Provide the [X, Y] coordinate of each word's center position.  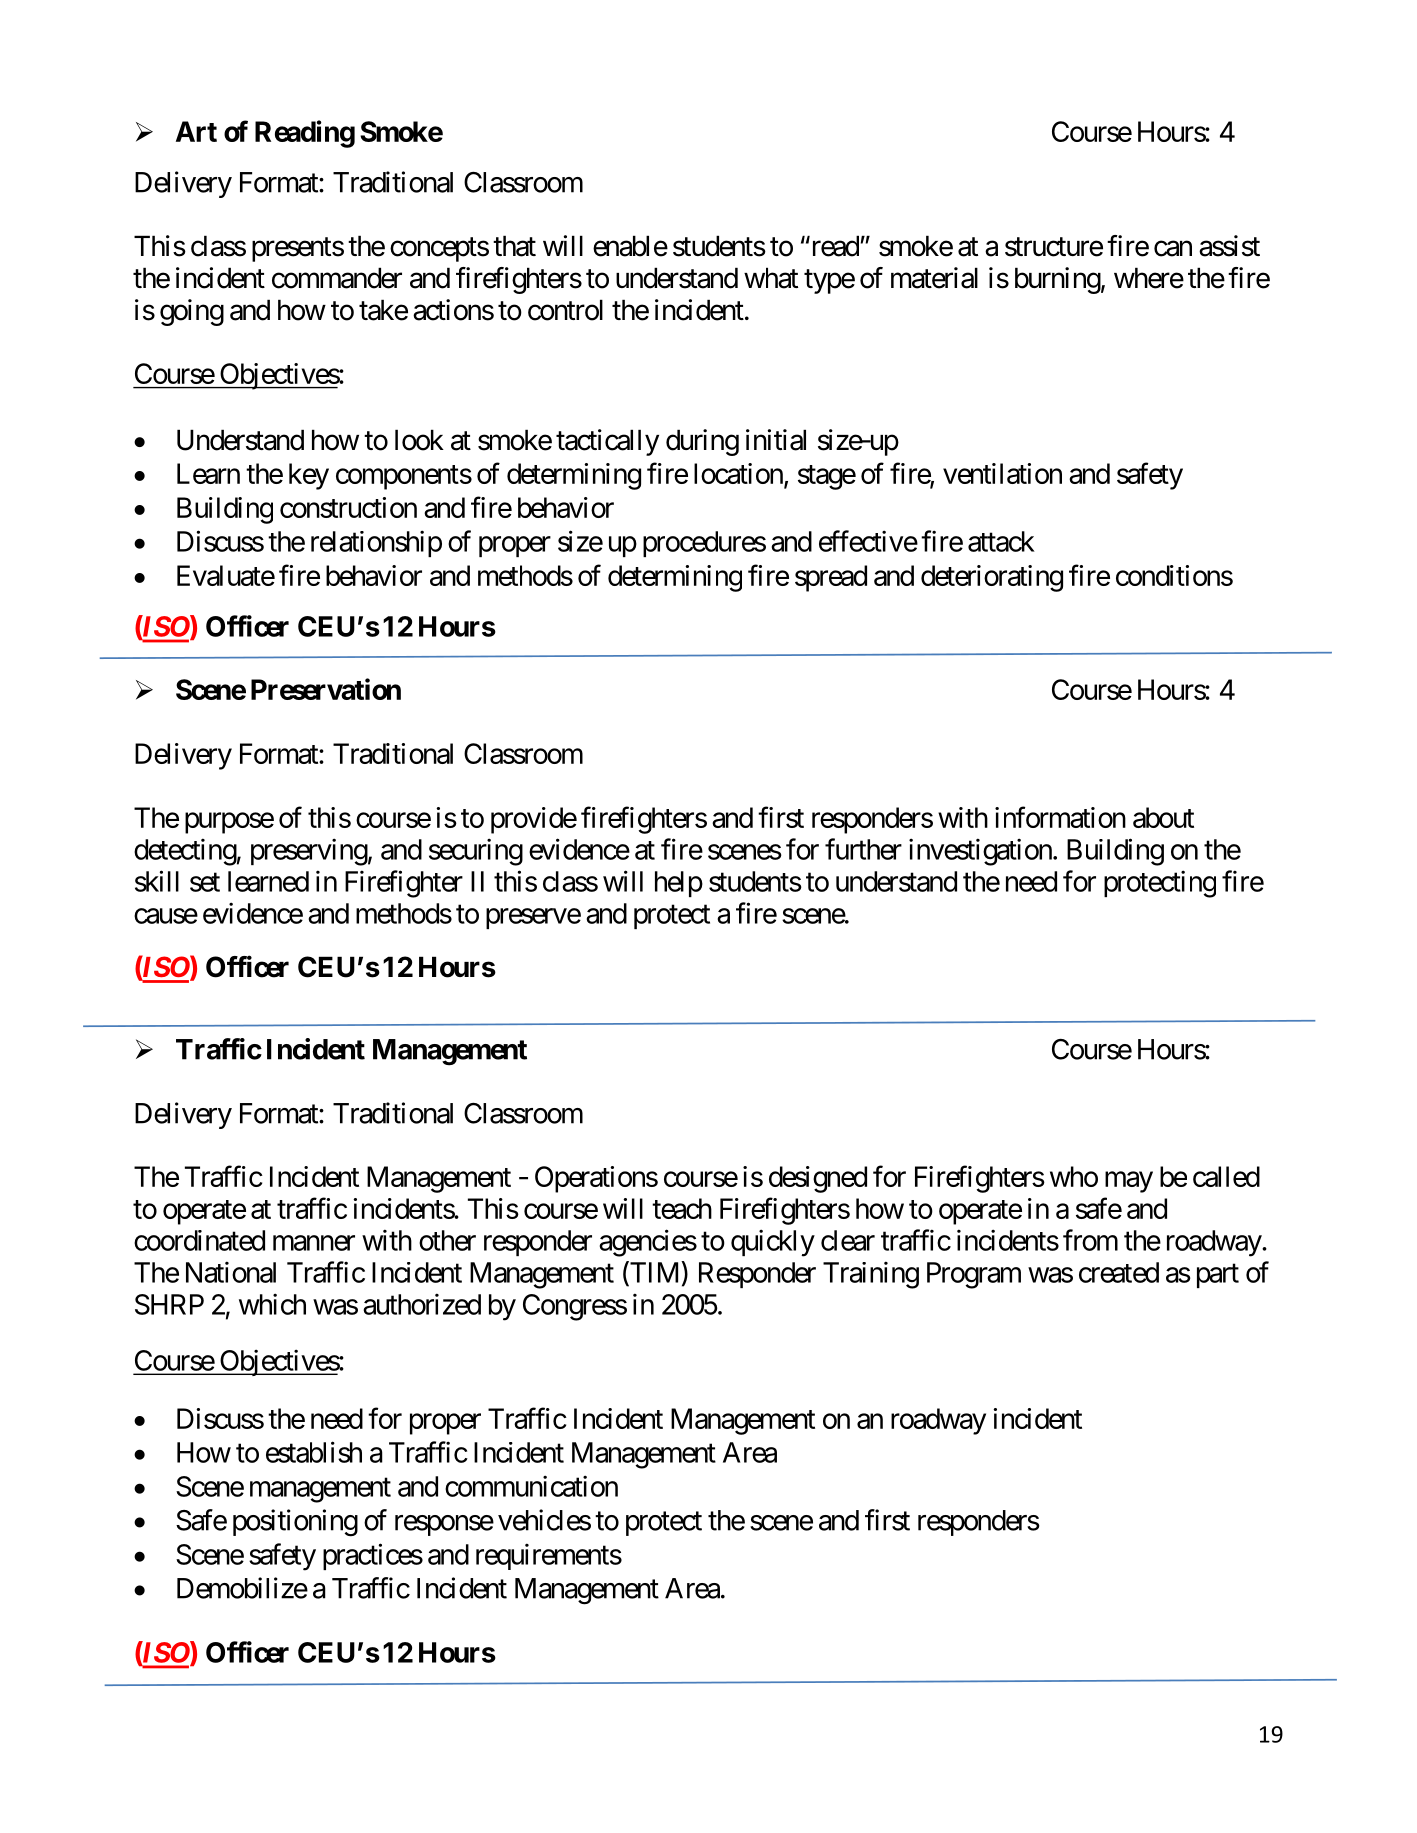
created [1119, 1272]
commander [337, 278]
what [771, 278]
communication [531, 1486]
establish [314, 1452]
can [1173, 249]
